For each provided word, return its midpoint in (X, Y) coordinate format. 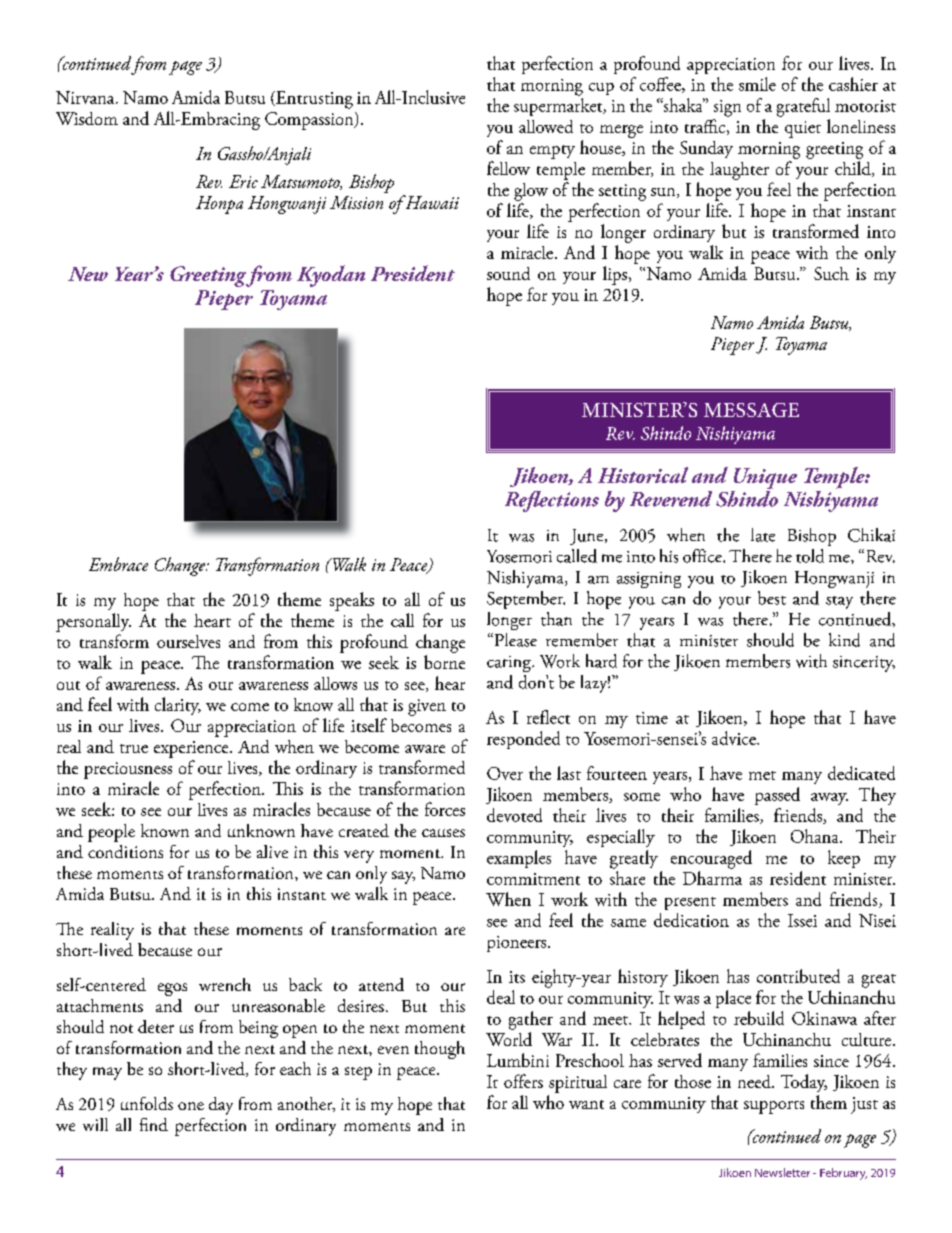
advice (735, 738)
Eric (243, 181)
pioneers (518, 944)
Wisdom (87, 118)
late (763, 535)
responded (523, 740)
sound (508, 273)
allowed (546, 126)
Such (831, 273)
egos (172, 989)
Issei (802, 920)
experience (192, 749)
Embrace (118, 564)
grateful (803, 107)
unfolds (147, 1103)
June (588, 537)
